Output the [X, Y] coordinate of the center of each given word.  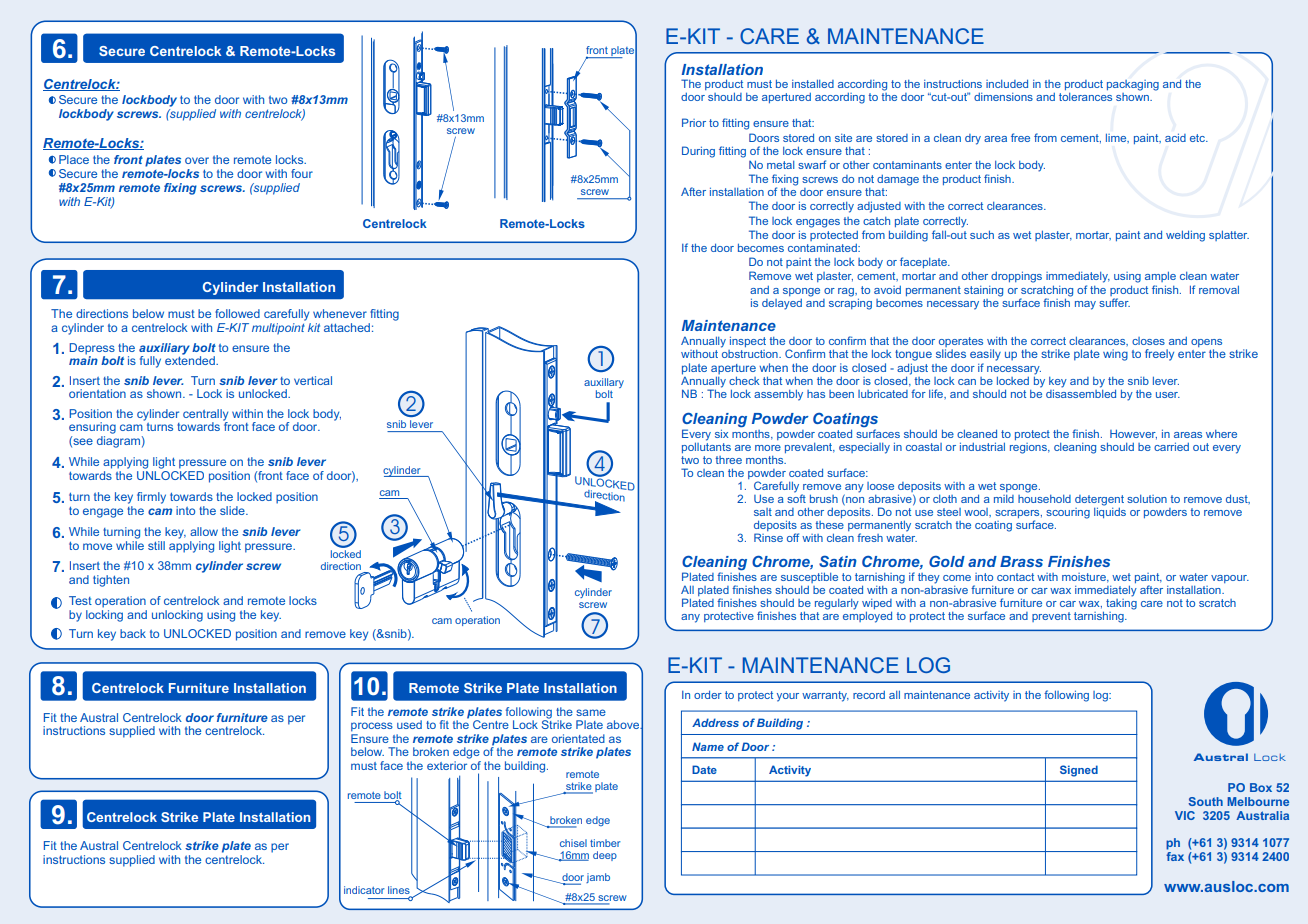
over [197, 160]
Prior [694, 122]
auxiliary [164, 350]
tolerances [1085, 97]
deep [605, 856]
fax [1175, 856]
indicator [364, 890]
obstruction [751, 354]
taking [1121, 603]
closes [1148, 341]
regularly [837, 604]
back [133, 633]
